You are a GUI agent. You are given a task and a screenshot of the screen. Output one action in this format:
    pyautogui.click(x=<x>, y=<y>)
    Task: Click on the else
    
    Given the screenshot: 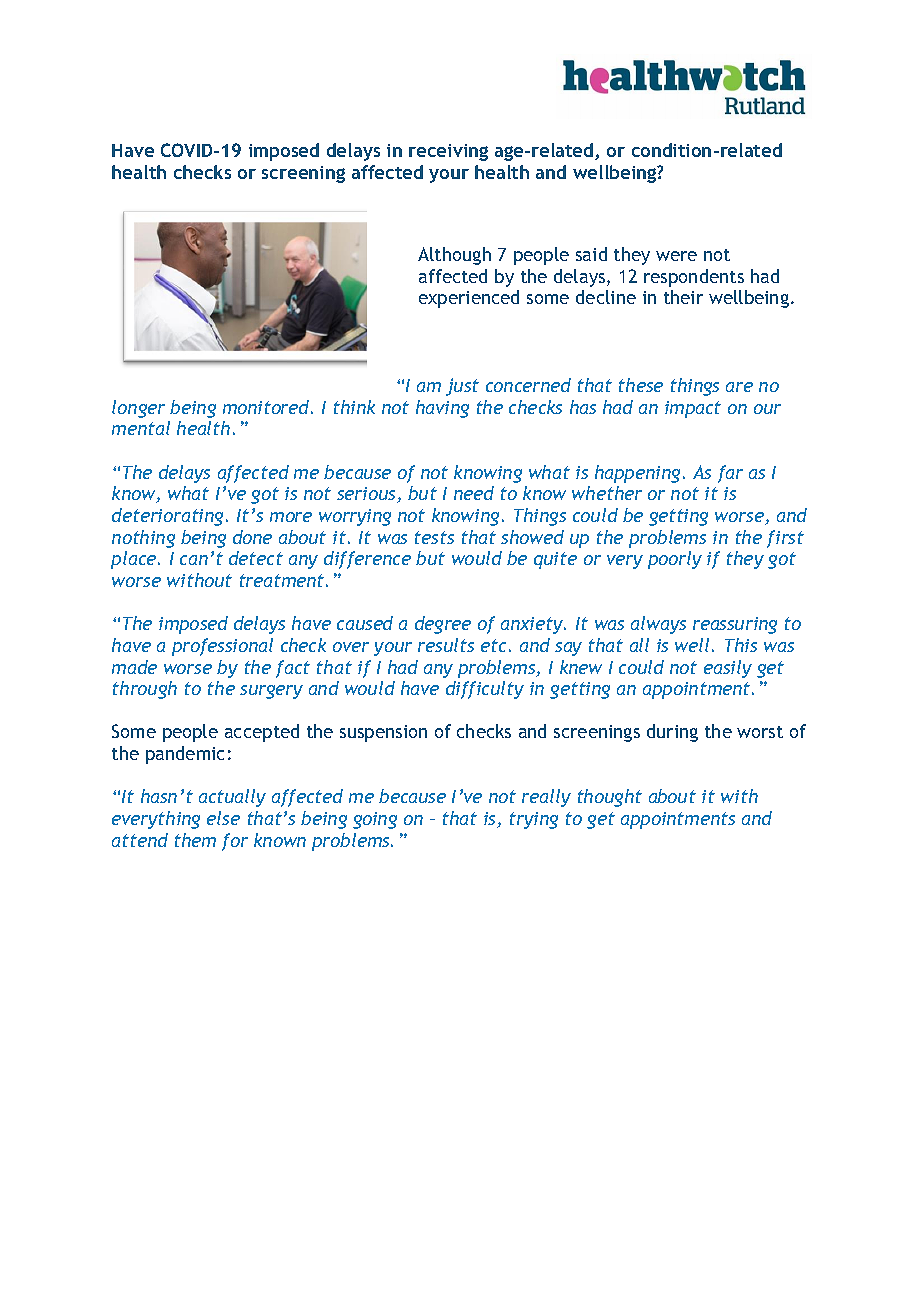 What is the action you would take?
    pyautogui.click(x=223, y=818)
